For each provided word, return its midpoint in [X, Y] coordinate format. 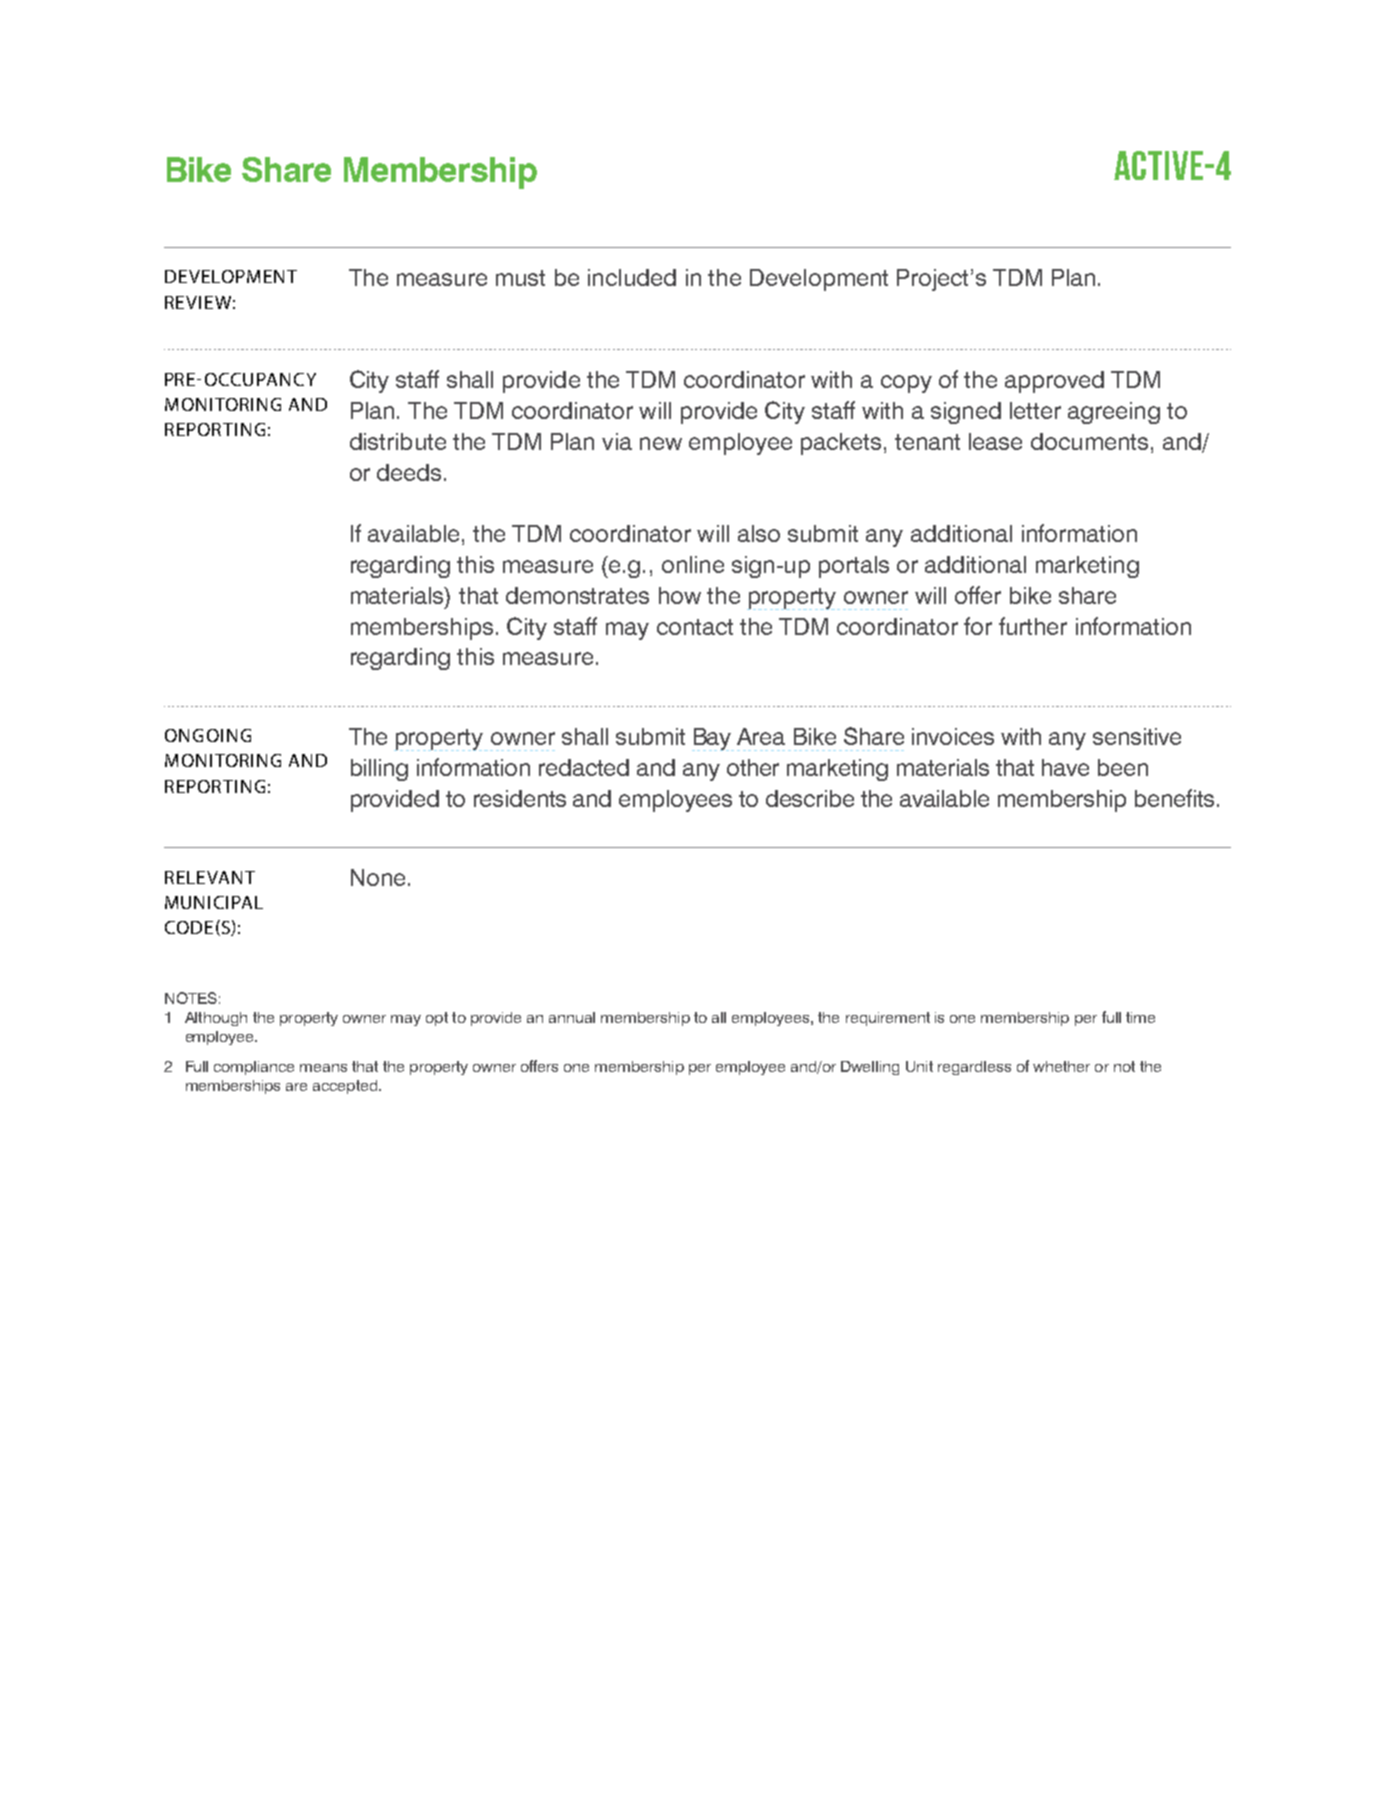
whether [1061, 1066]
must [520, 278]
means [323, 1068]
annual [572, 1017]
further [1033, 626]
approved [1054, 382]
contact [695, 627]
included [632, 277]
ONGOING [208, 735]
